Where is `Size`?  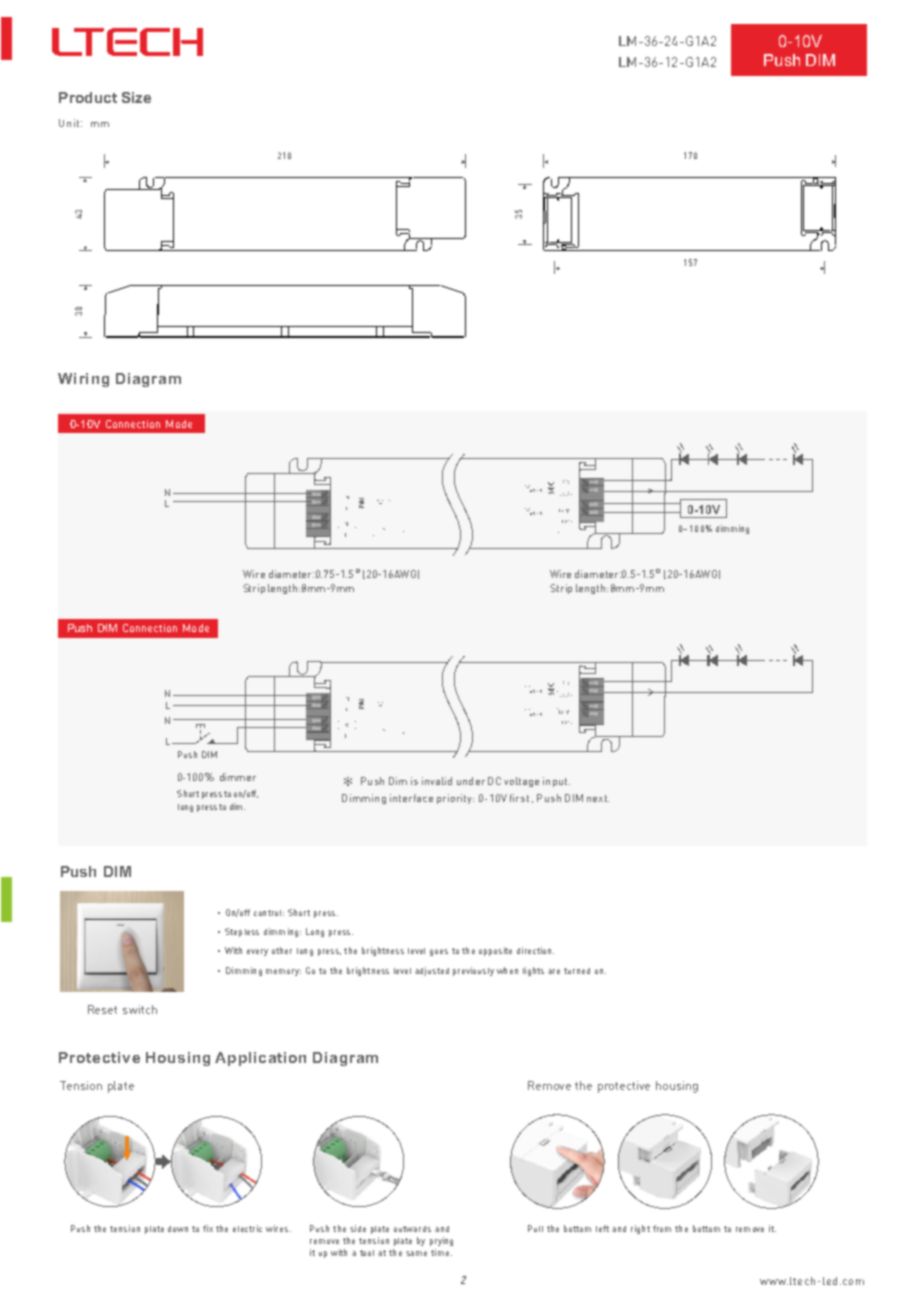
Size is located at coordinates (136, 97).
